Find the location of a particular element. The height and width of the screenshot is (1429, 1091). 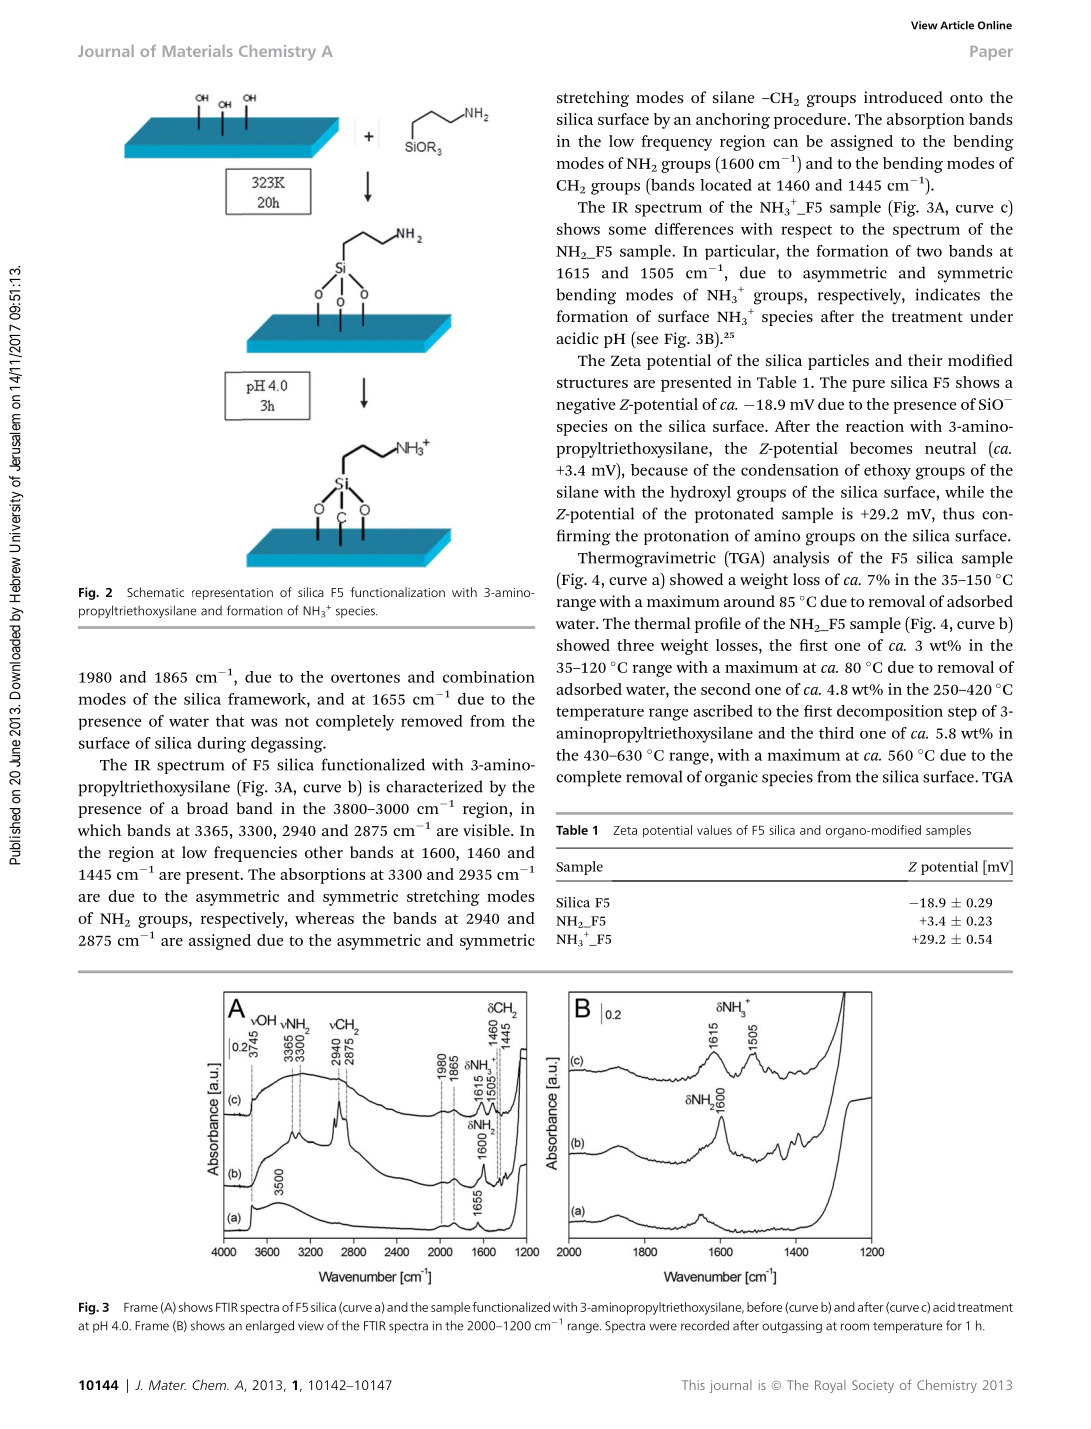

combination is located at coordinates (489, 677).
